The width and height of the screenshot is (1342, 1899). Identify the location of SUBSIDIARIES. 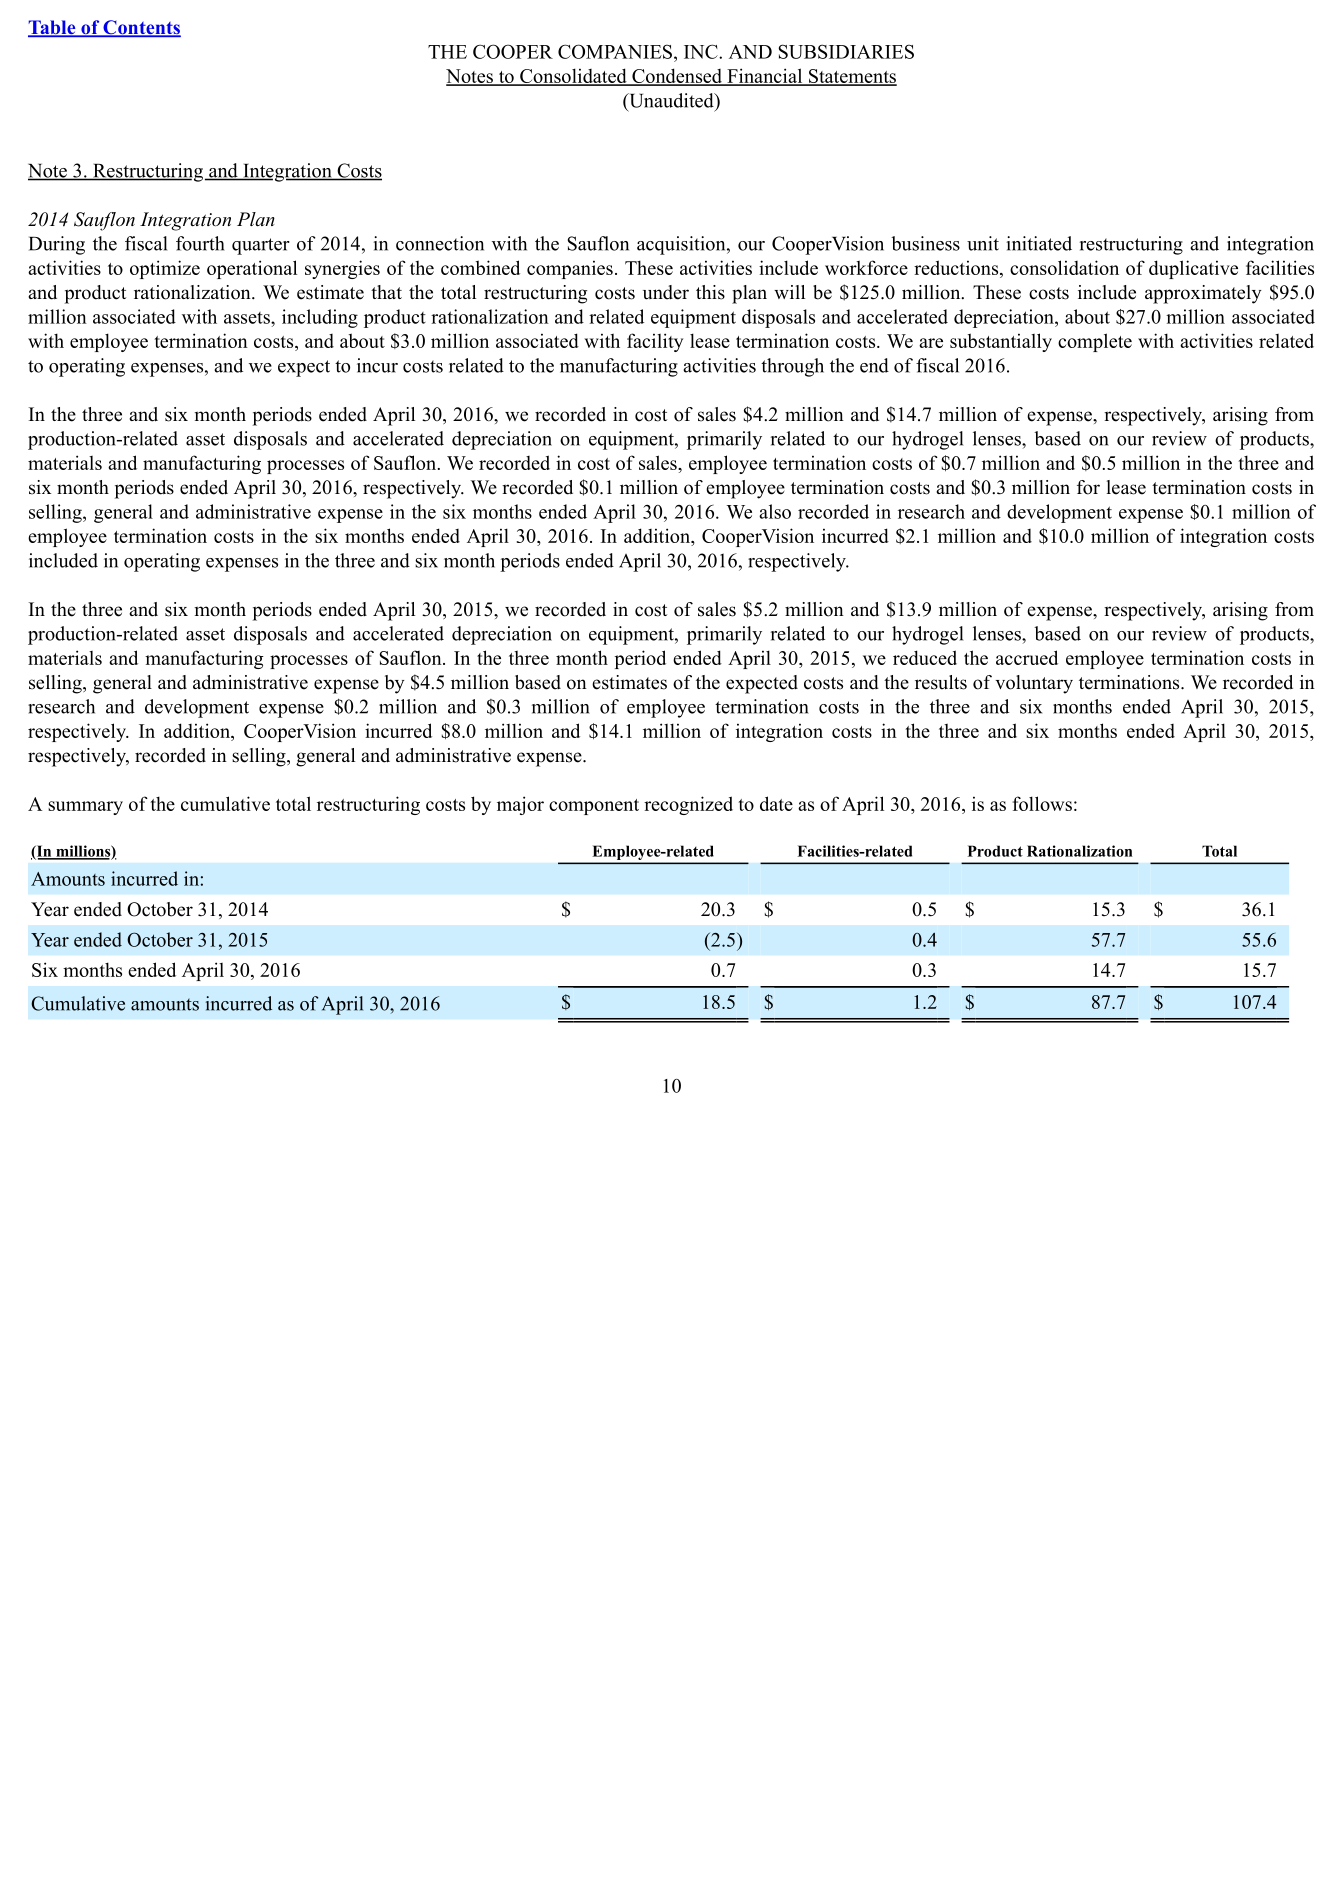
(846, 51).
